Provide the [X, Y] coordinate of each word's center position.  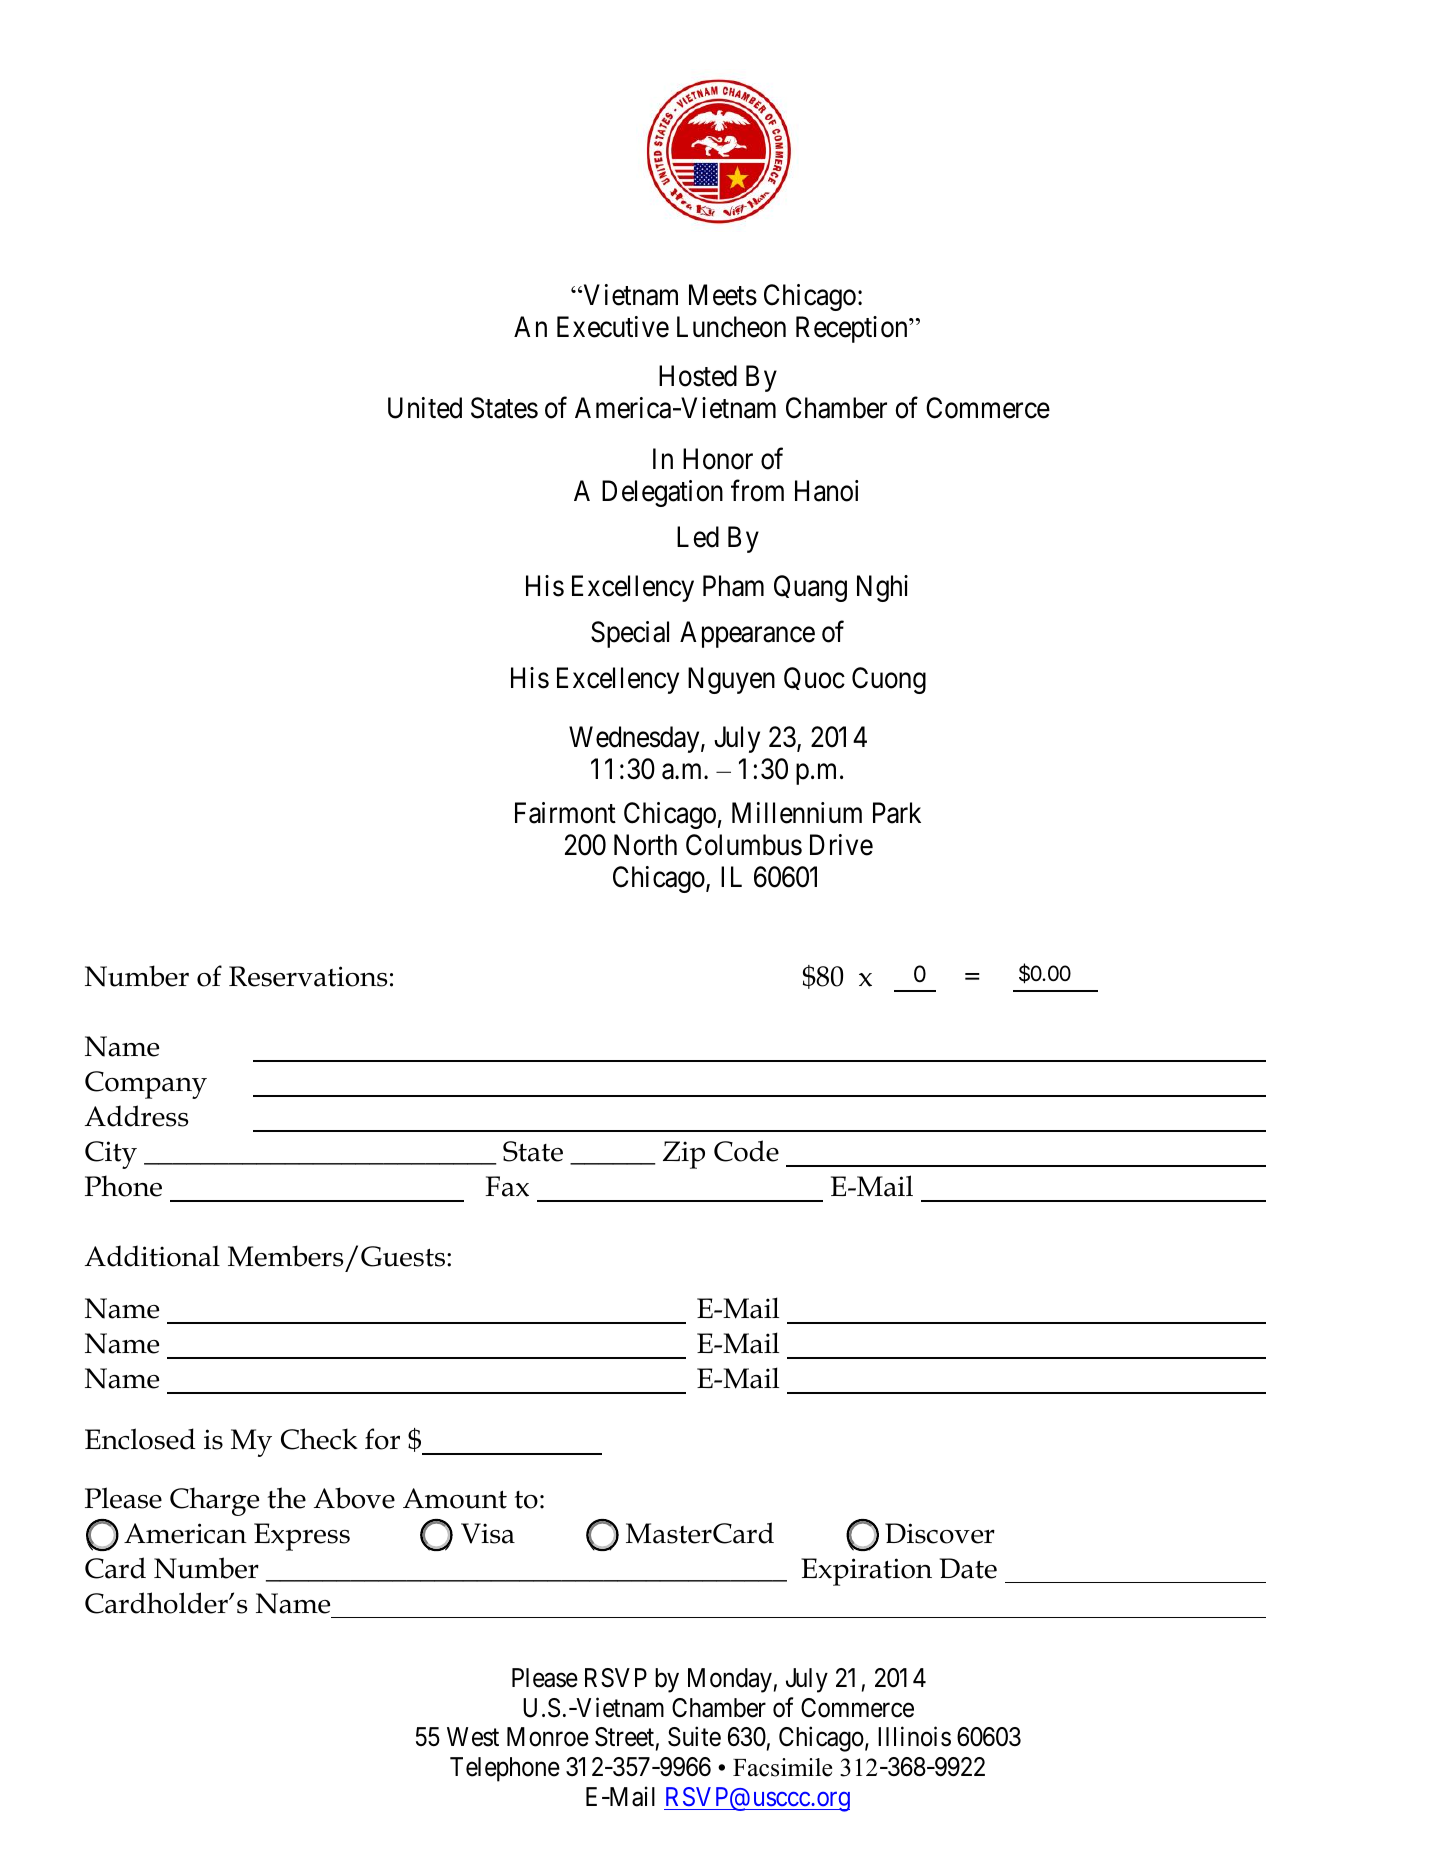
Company [146, 1085]
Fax [507, 1186]
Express [302, 1537]
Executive [613, 327]
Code [746, 1151]
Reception [853, 329]
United [425, 408]
